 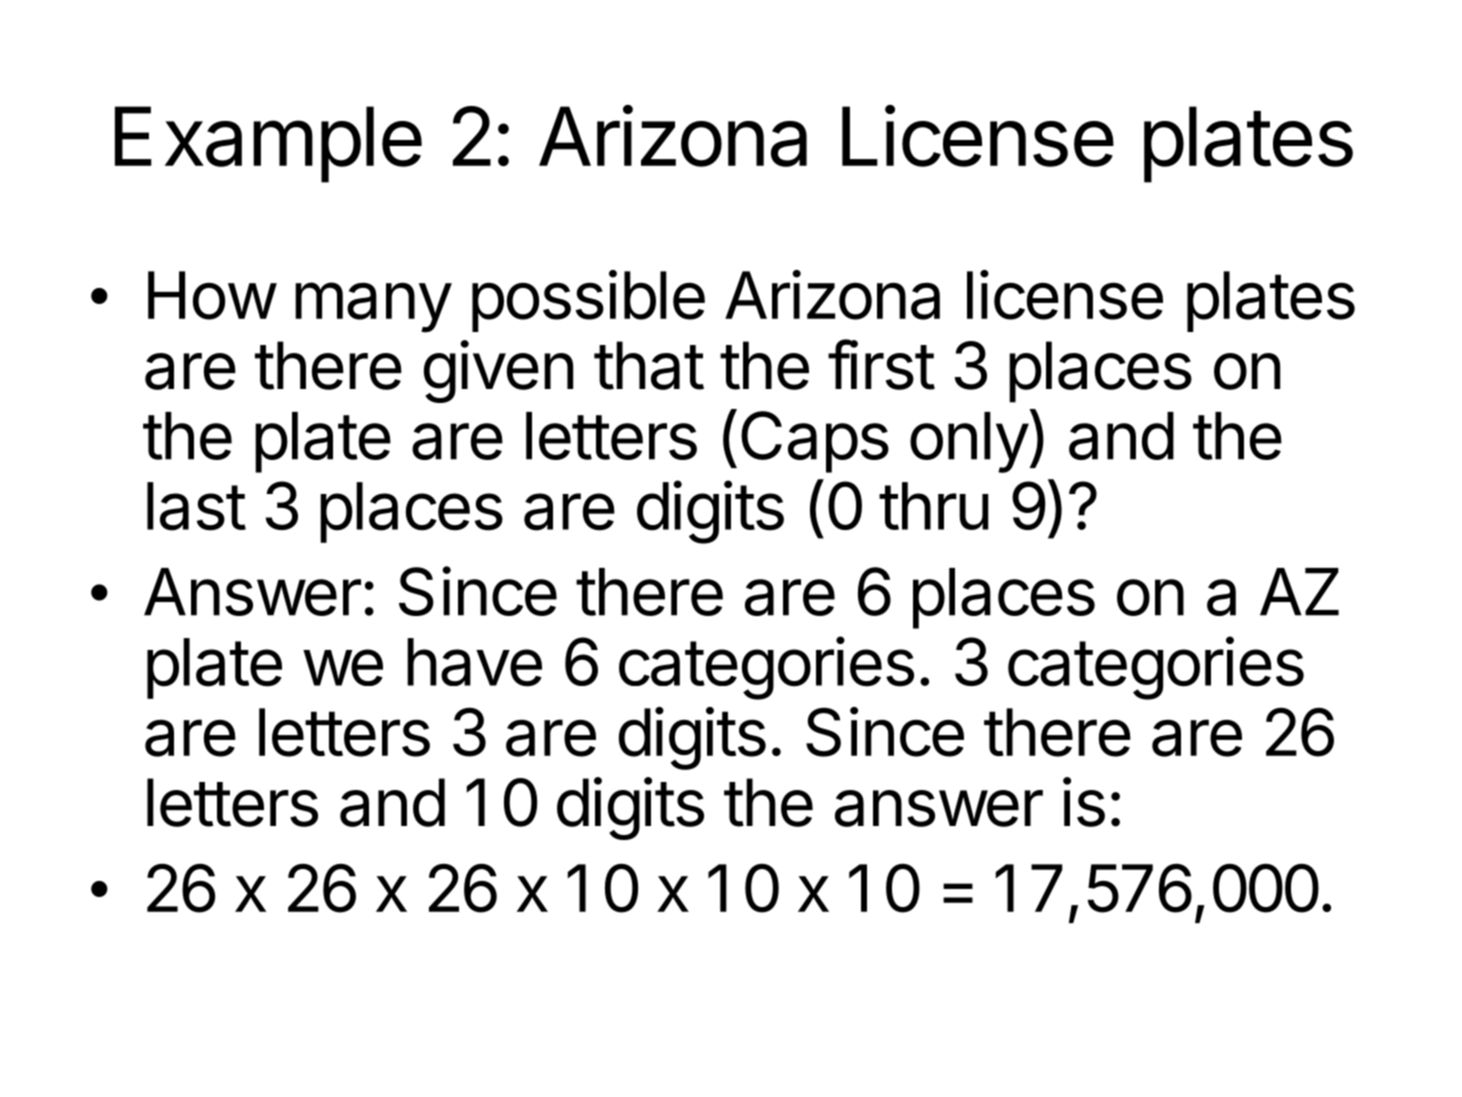 I want to click on only, so click(x=969, y=442).
